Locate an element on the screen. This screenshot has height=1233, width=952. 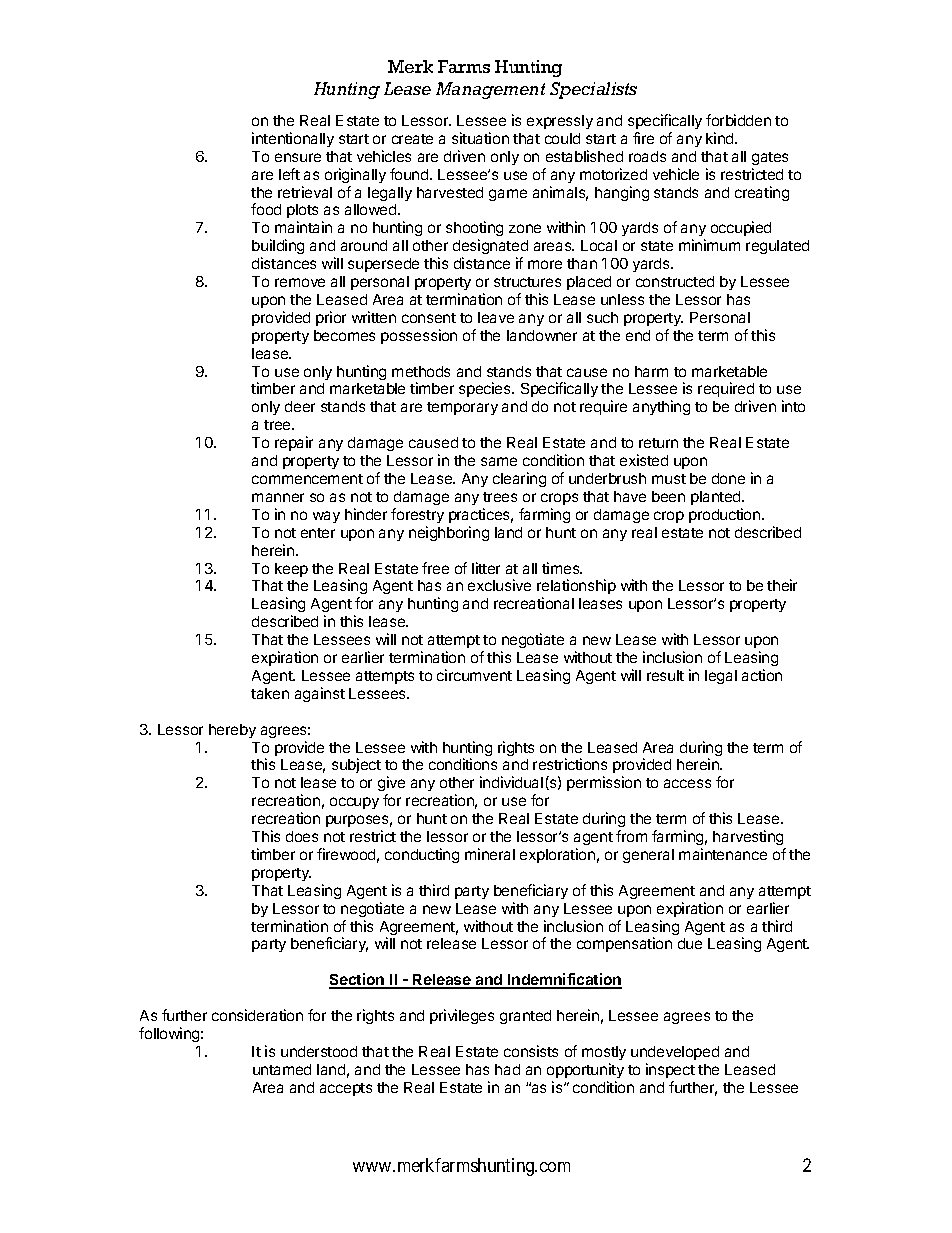
situation is located at coordinates (480, 138).
